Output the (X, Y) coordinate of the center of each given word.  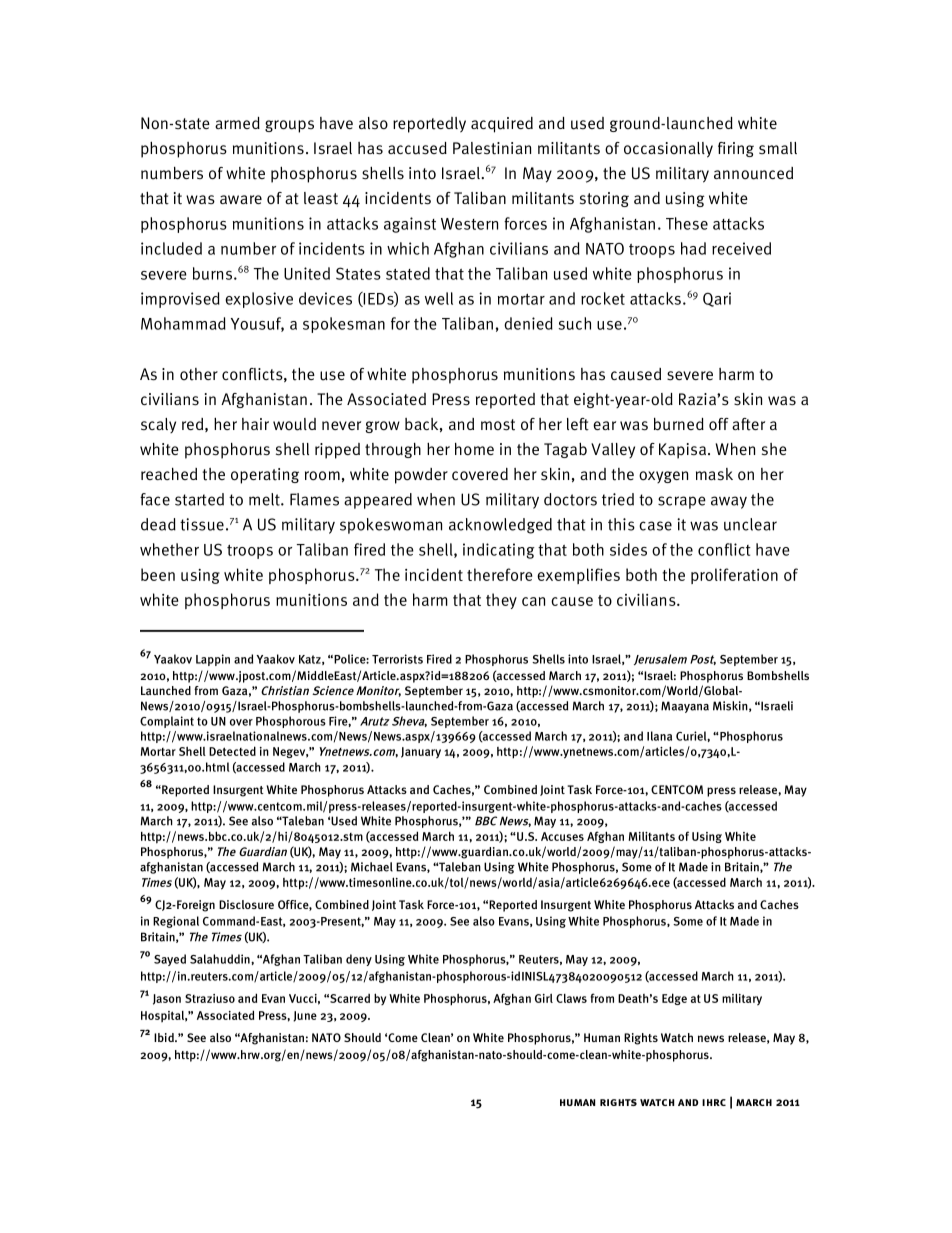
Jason (167, 999)
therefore (499, 574)
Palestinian (492, 148)
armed (237, 123)
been (158, 574)
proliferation (734, 576)
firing (736, 149)
